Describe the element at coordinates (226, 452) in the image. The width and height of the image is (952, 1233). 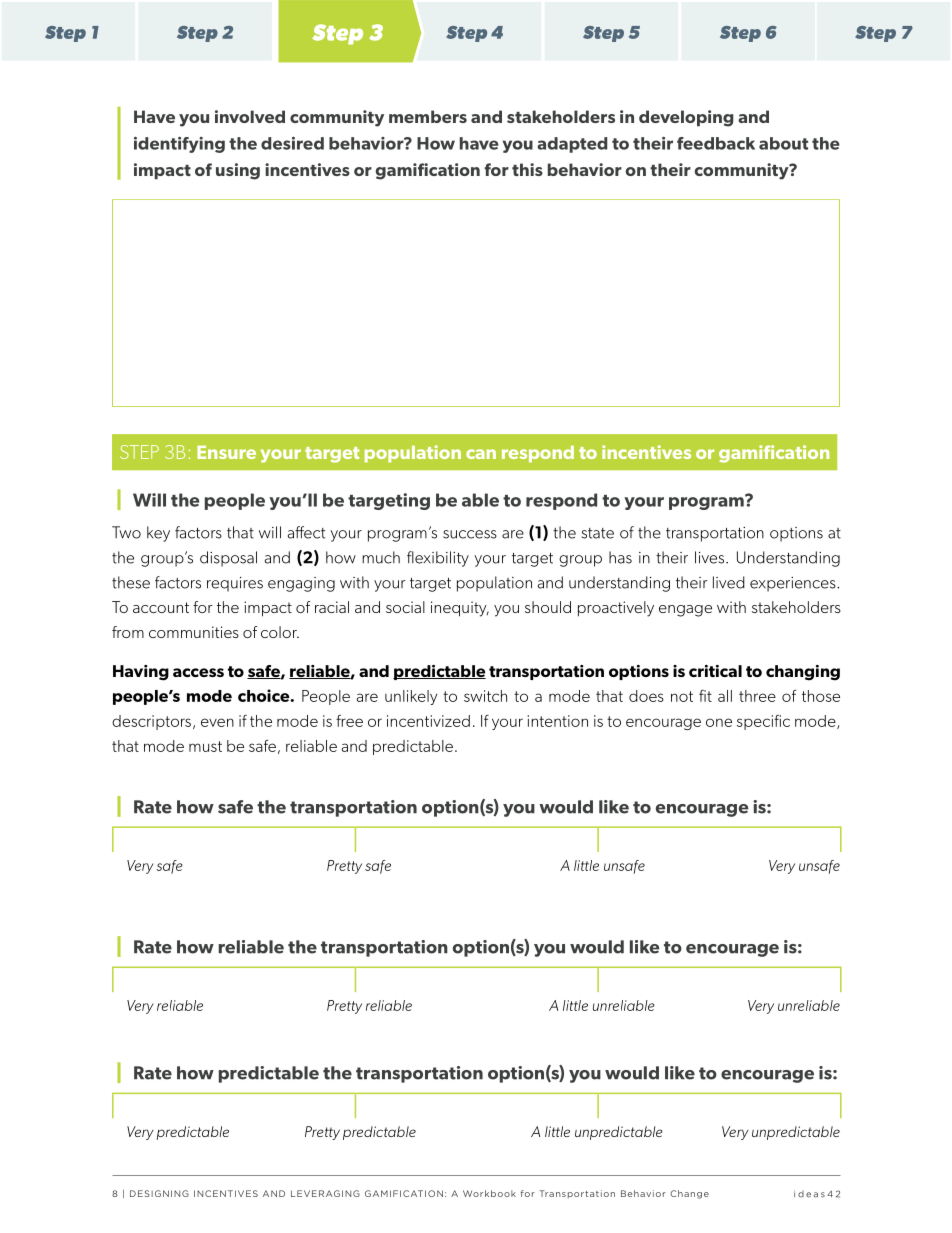
I see `Ensure` at that location.
